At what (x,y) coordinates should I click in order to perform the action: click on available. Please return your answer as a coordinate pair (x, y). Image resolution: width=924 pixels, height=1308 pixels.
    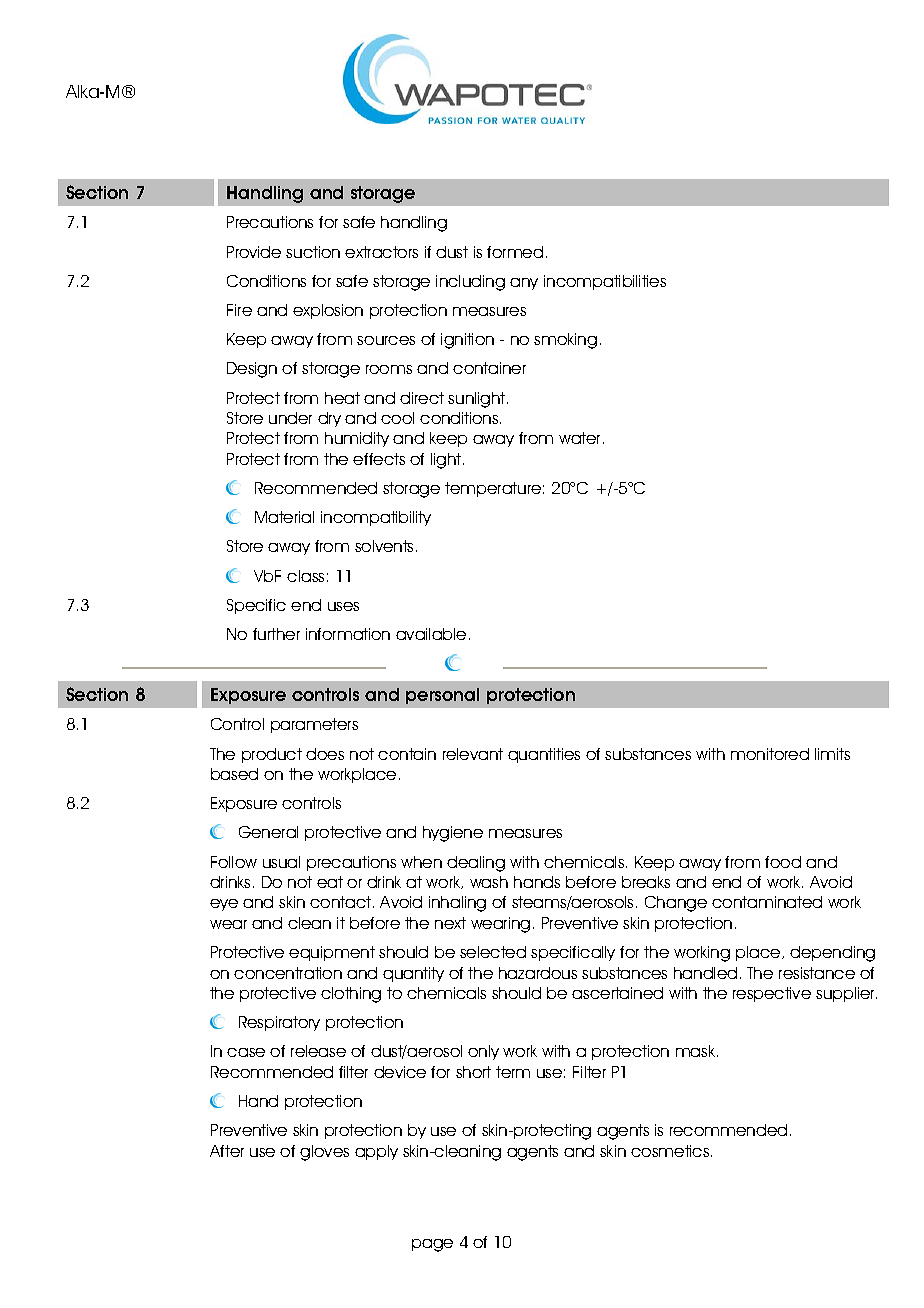
    Looking at the image, I should click on (431, 634).
